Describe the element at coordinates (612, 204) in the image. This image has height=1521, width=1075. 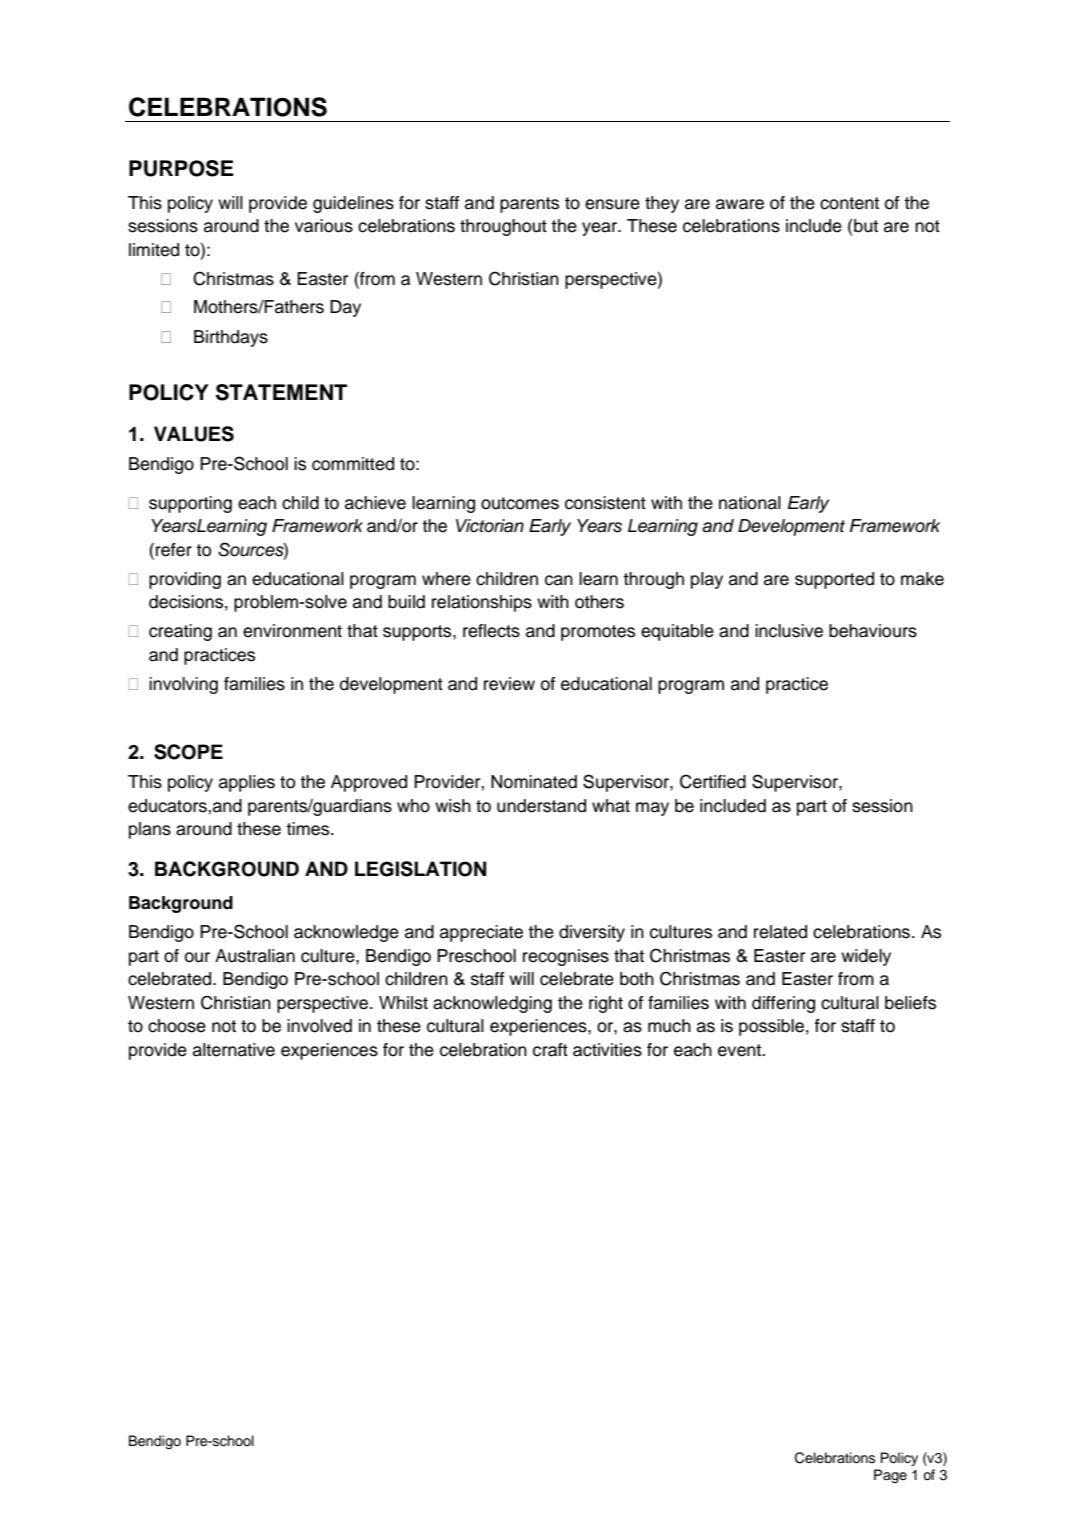
I see `ensure` at that location.
